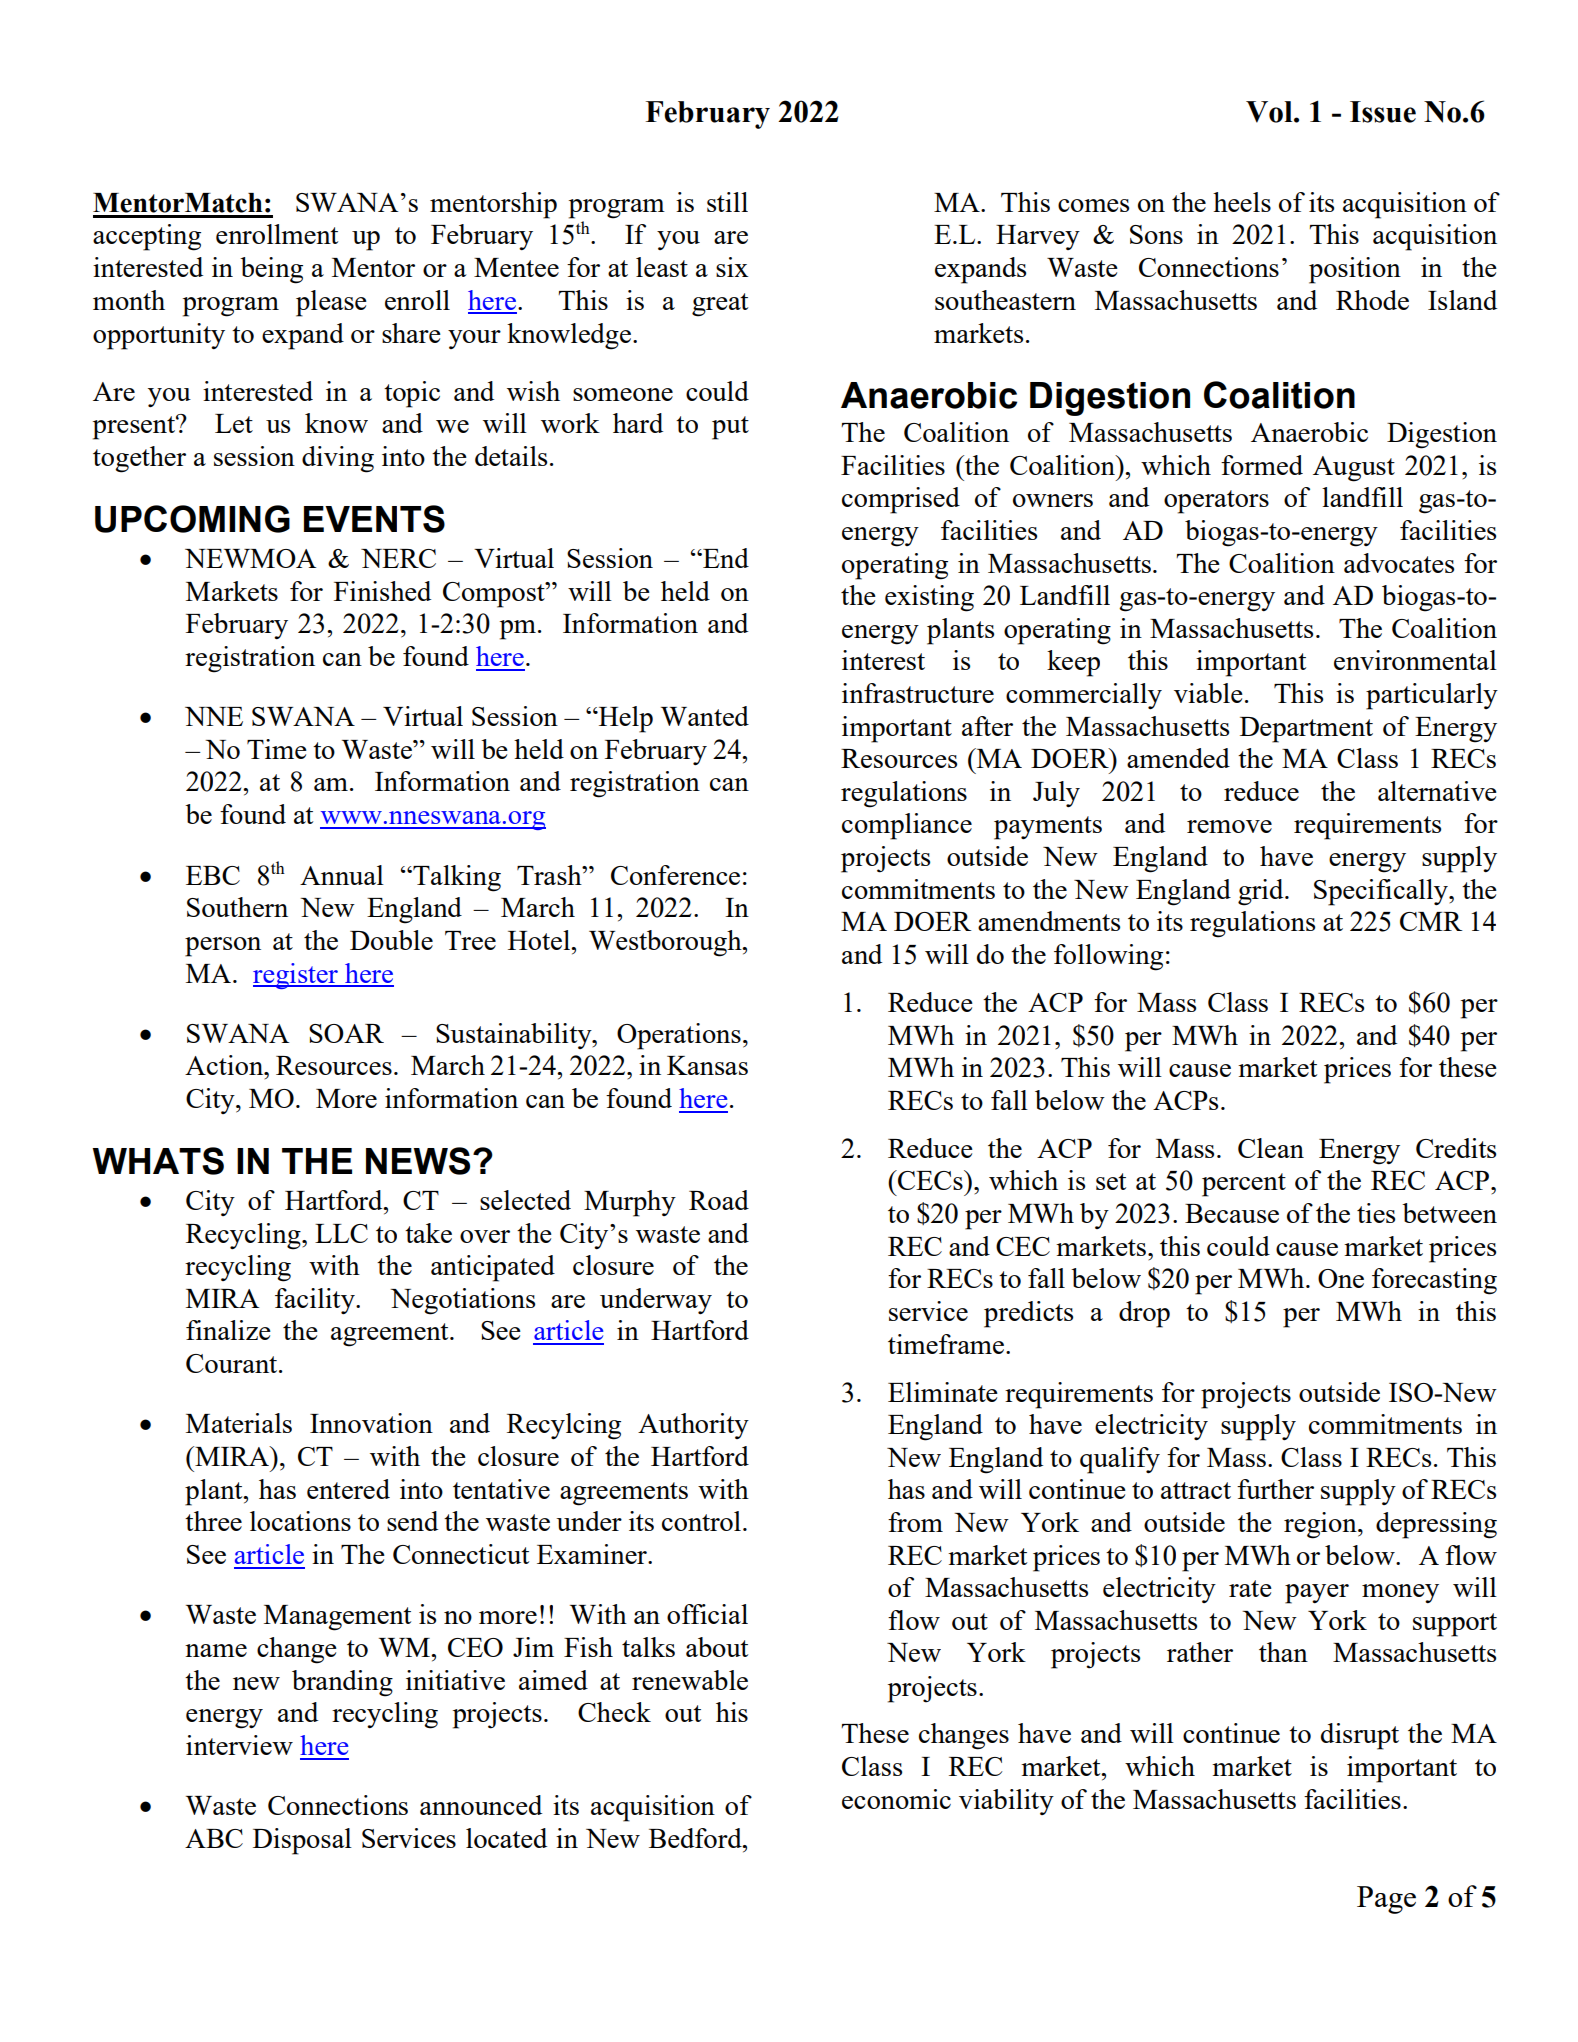 This document has width=1578, height=2042. Describe the element at coordinates (271, 270) in the document. I see `being` at that location.
